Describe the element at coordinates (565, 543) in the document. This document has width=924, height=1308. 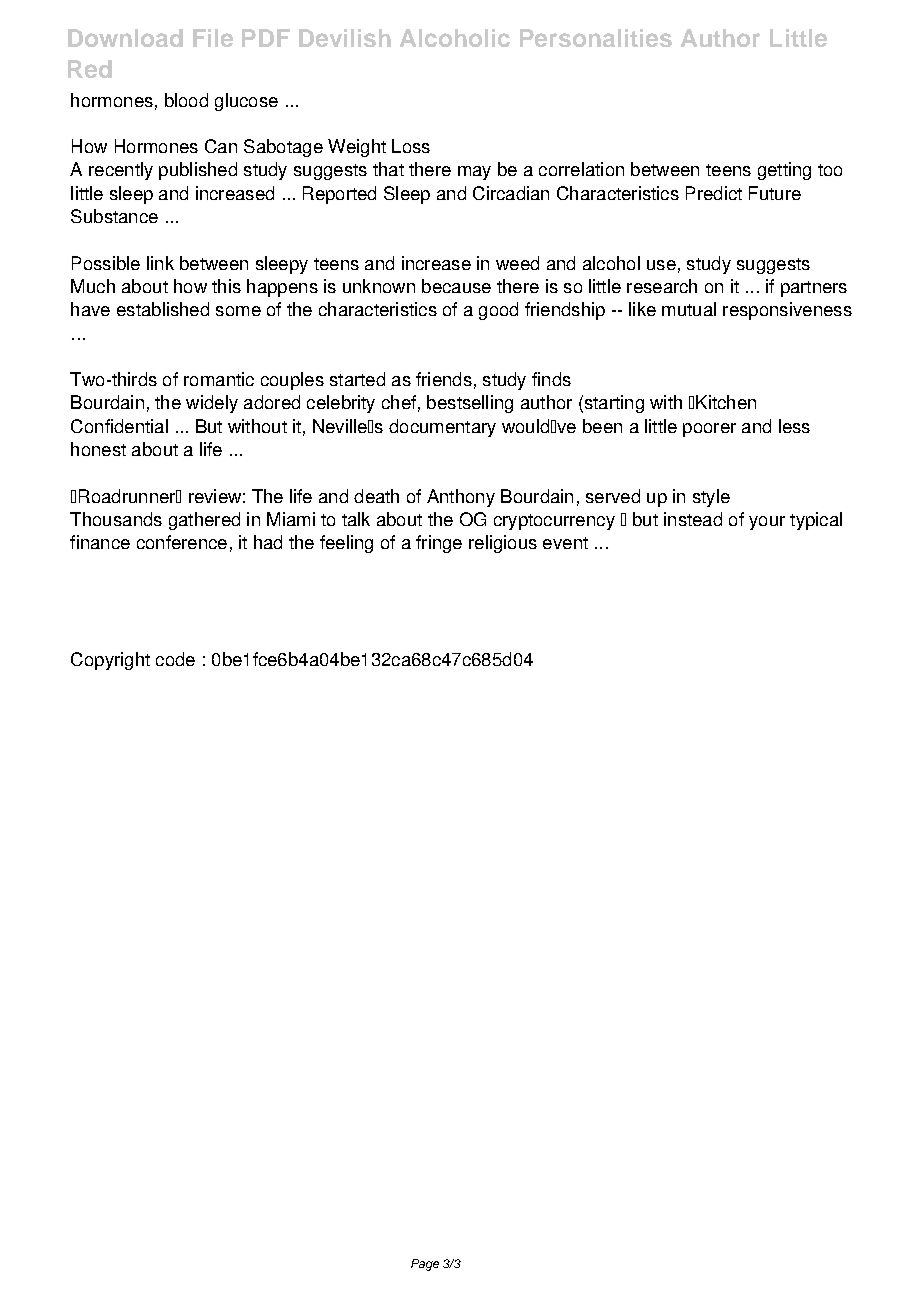
I see `event` at that location.
